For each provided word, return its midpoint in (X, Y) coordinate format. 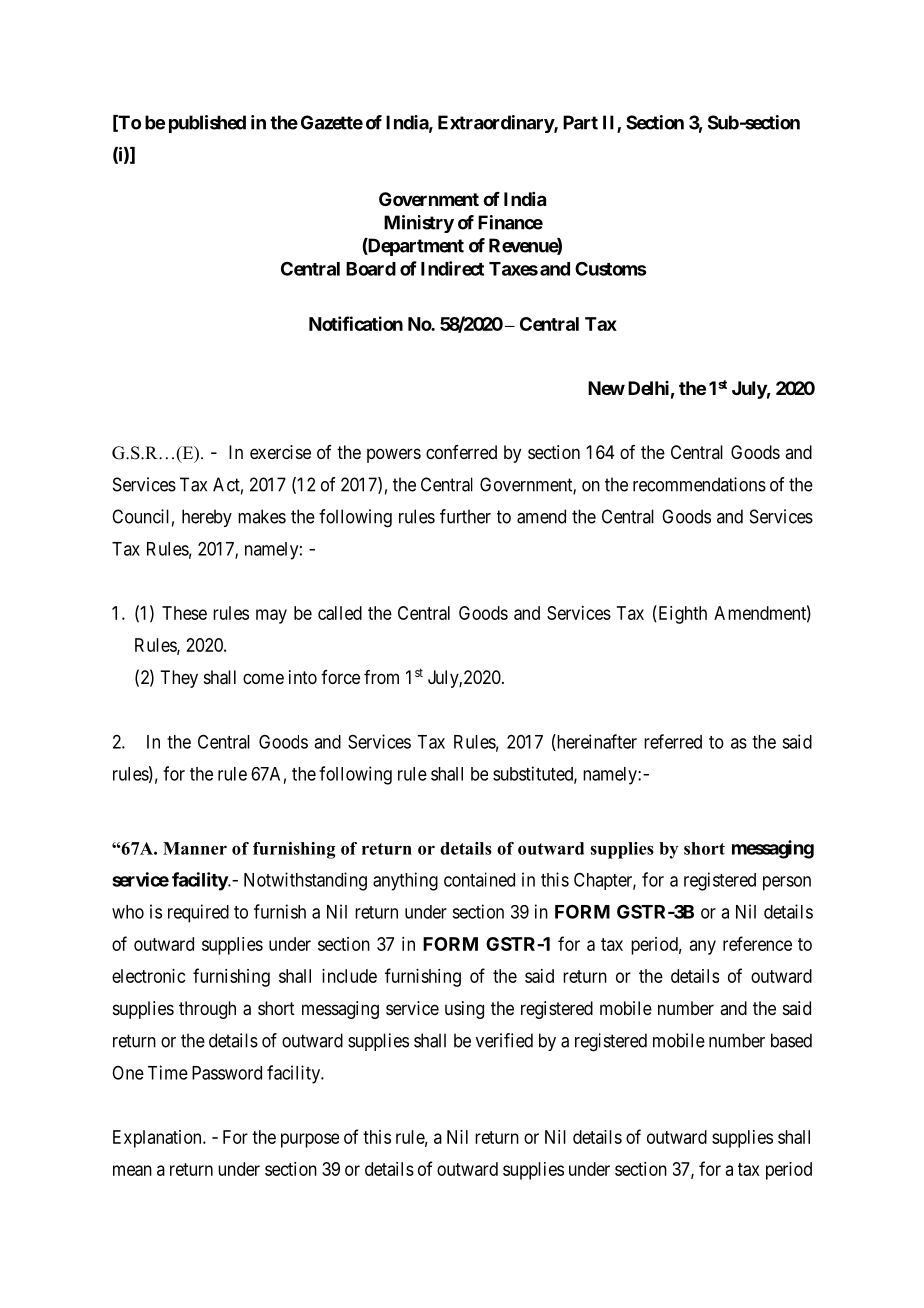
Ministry (419, 224)
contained (479, 879)
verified (504, 1040)
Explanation (158, 1139)
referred (673, 741)
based (791, 1040)
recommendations (699, 484)
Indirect (452, 268)
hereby (207, 518)
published (207, 124)
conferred (461, 452)
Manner (195, 848)
